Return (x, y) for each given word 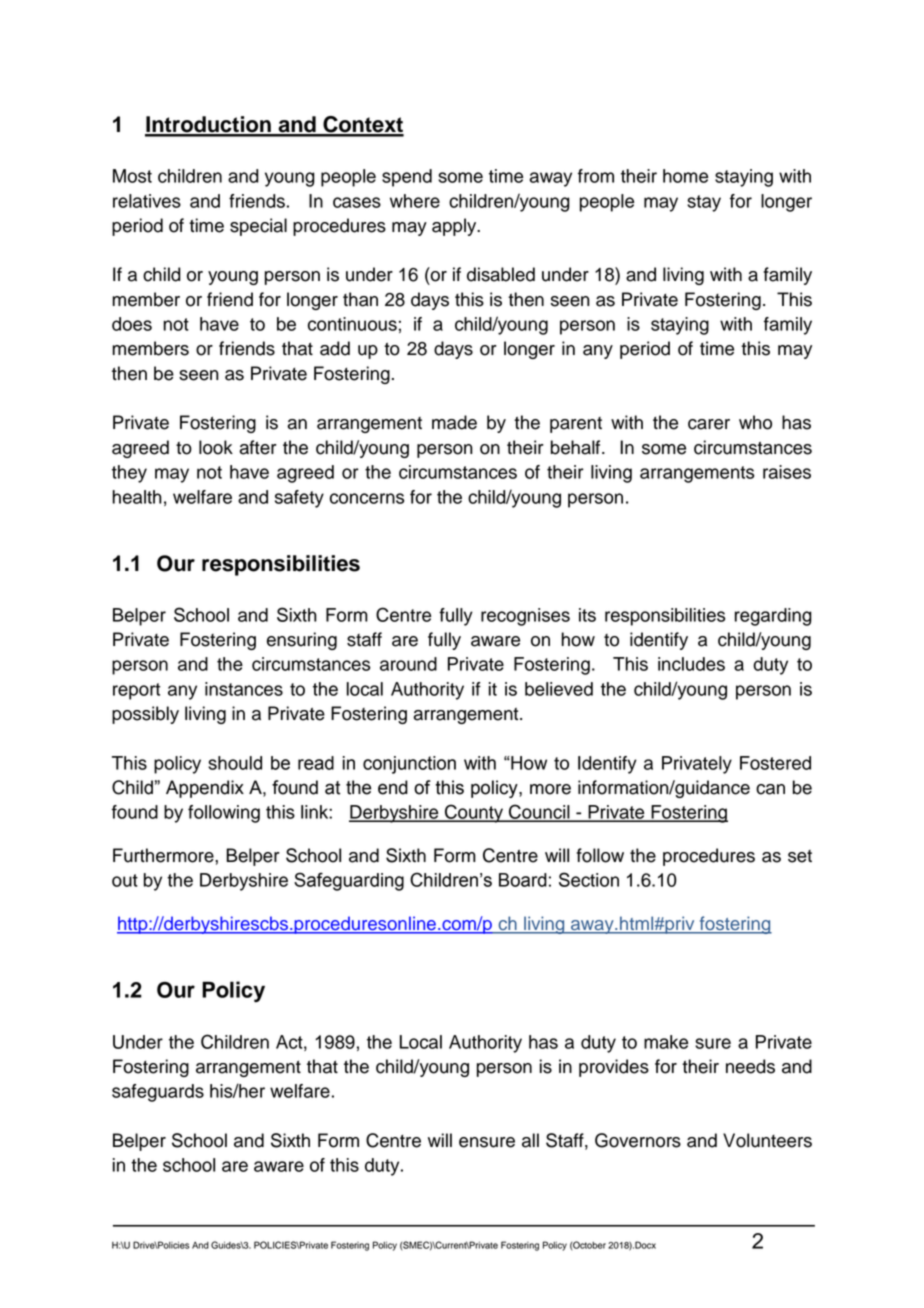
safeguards (158, 1093)
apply (455, 227)
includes (691, 664)
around (408, 664)
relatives (147, 201)
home (685, 176)
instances (244, 689)
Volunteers (767, 1140)
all (530, 1140)
